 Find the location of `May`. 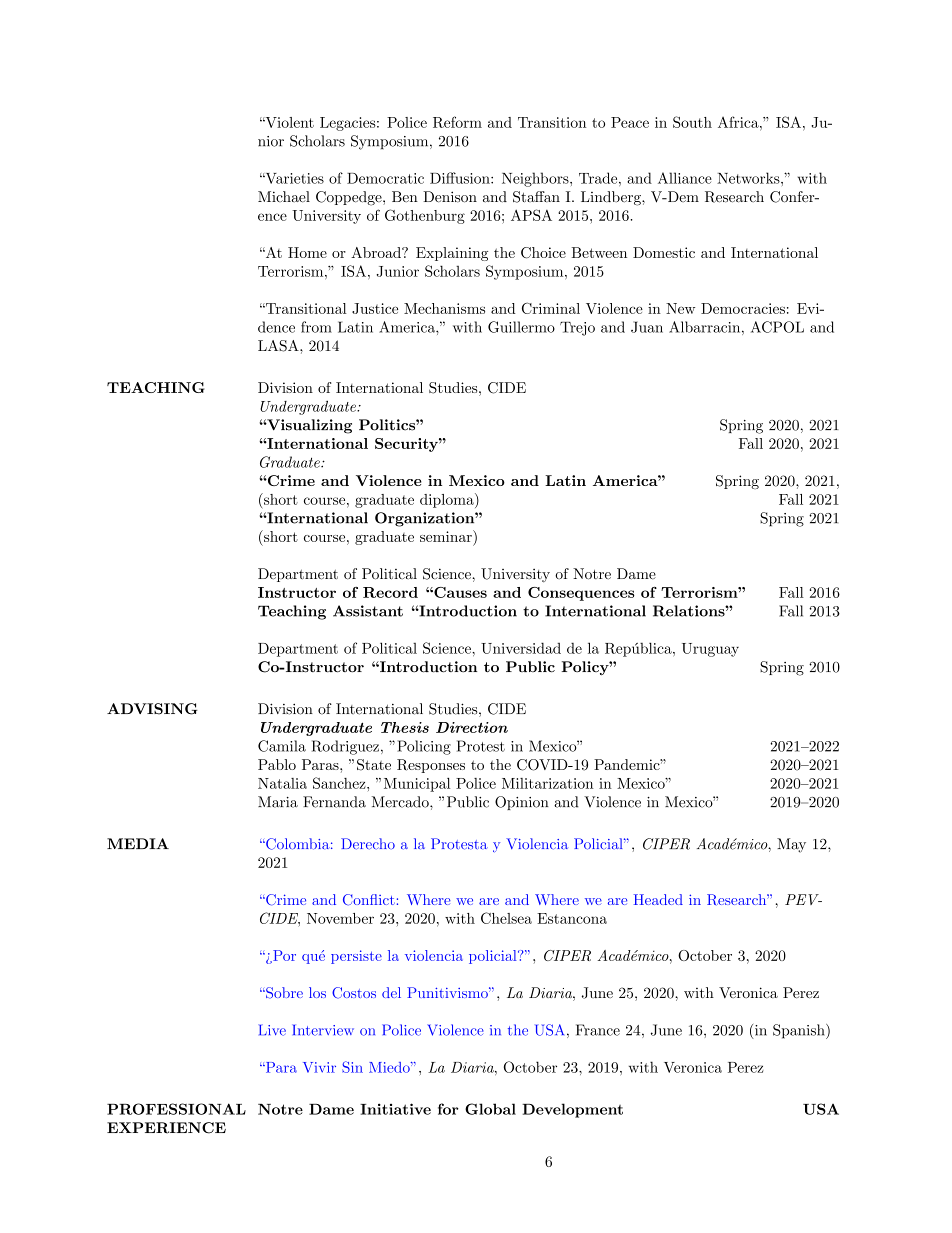

May is located at coordinates (791, 845).
